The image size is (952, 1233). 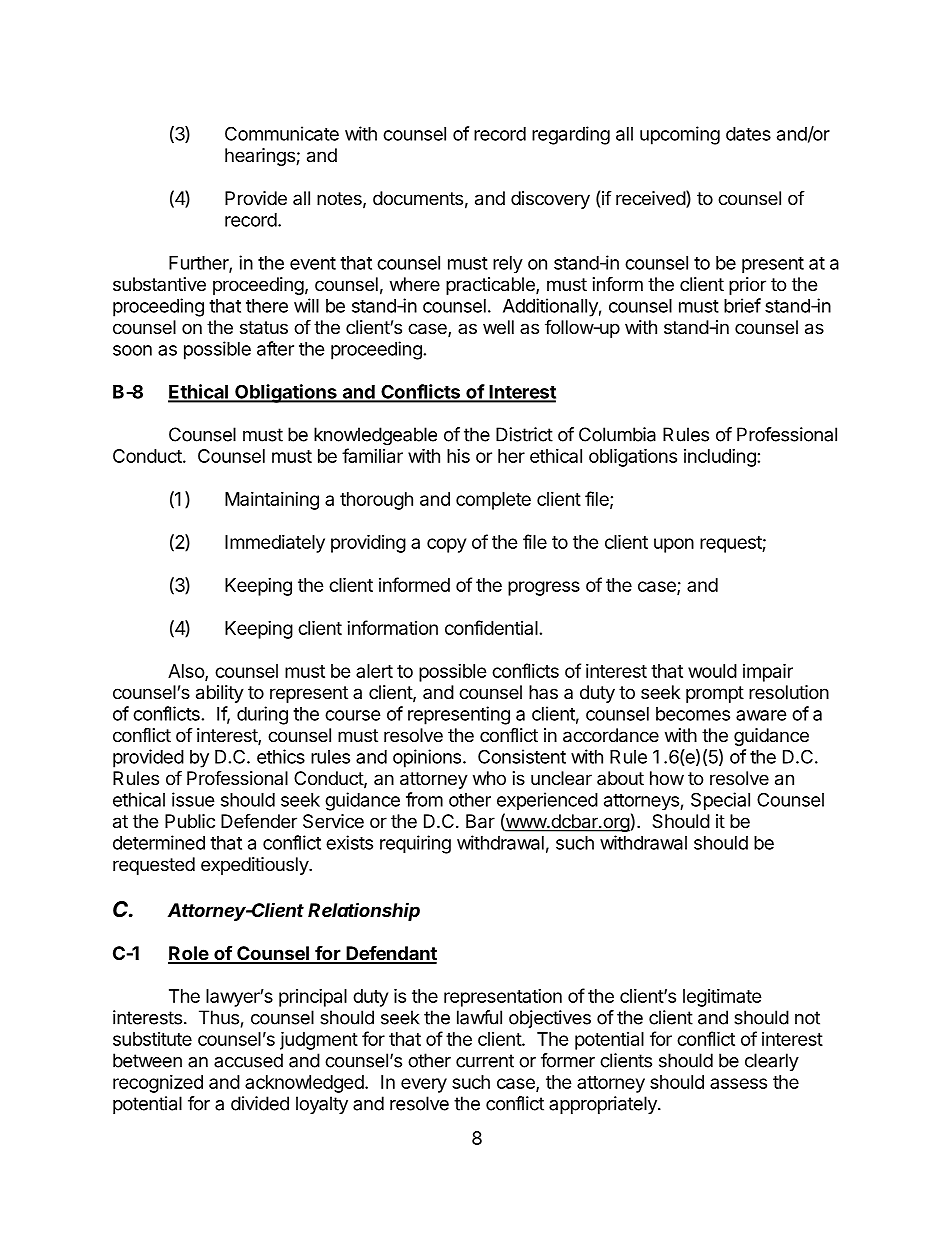 I want to click on issue, so click(x=193, y=799).
